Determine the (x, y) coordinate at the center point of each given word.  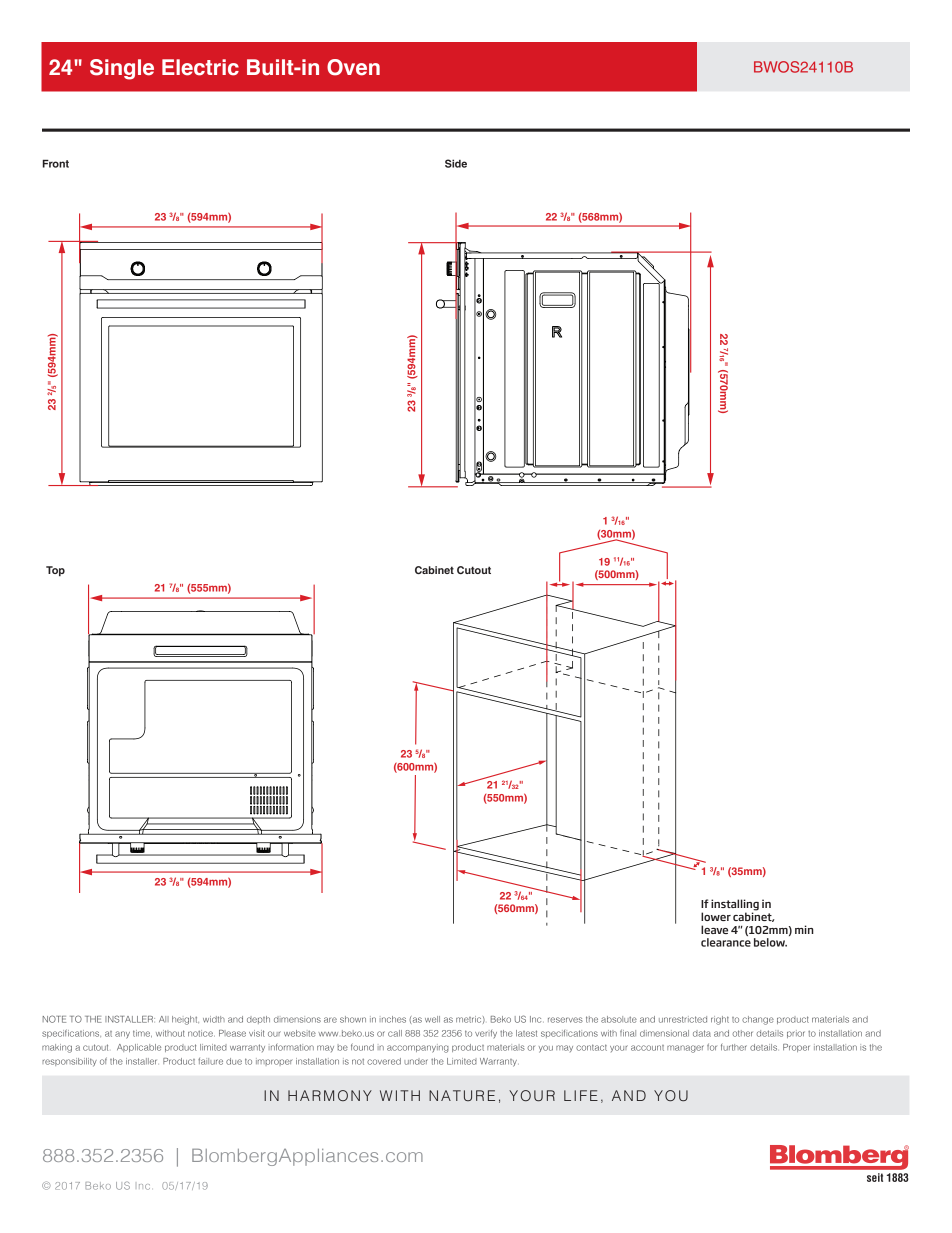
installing (735, 906)
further (734, 1047)
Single (122, 69)
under (416, 1061)
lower (716, 916)
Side (456, 163)
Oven (353, 67)
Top (55, 571)
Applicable (139, 1048)
